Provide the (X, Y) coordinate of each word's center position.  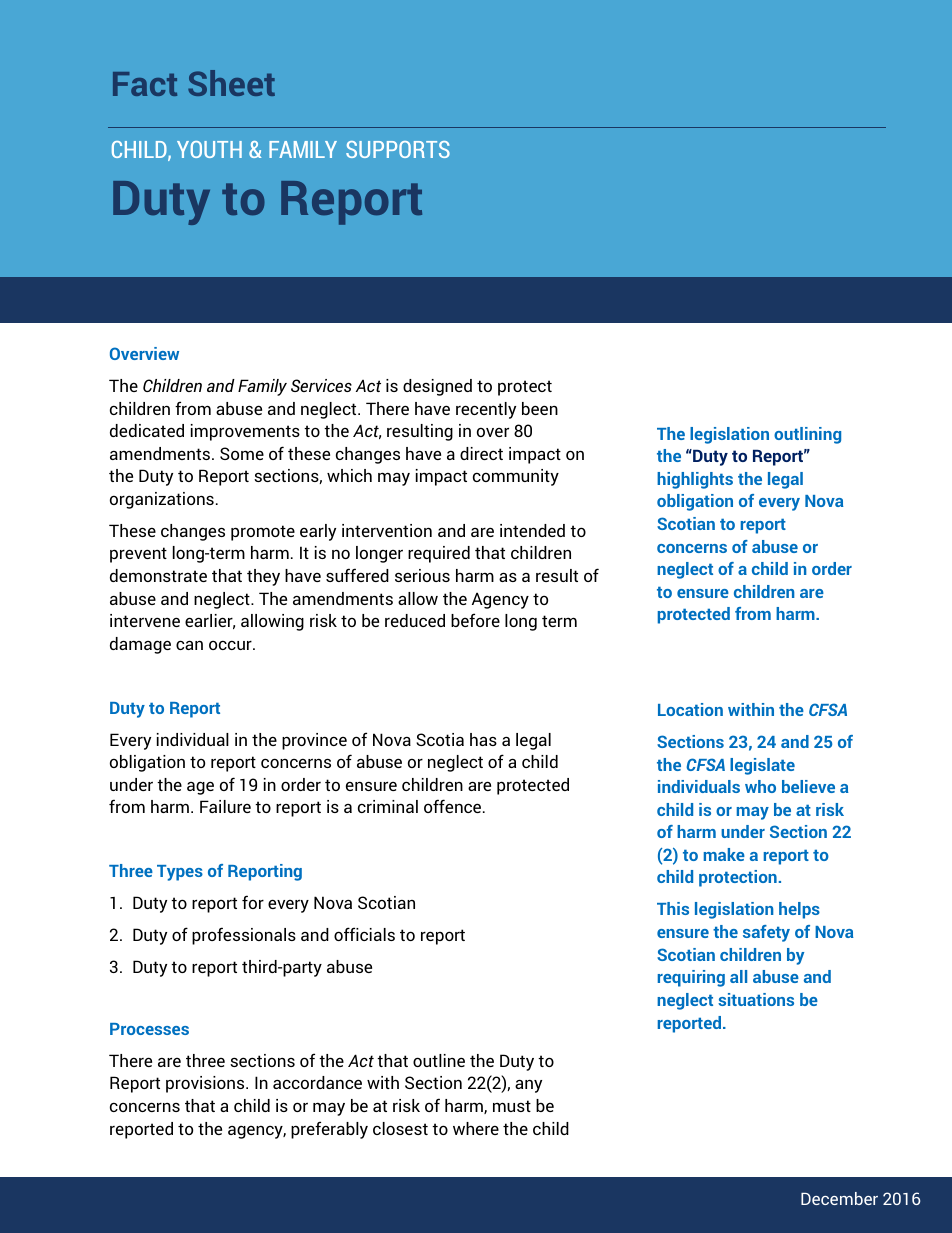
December (839, 1198)
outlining (807, 435)
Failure (225, 806)
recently (486, 410)
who (760, 786)
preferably (329, 1130)
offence (454, 806)
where (476, 1128)
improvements (245, 432)
